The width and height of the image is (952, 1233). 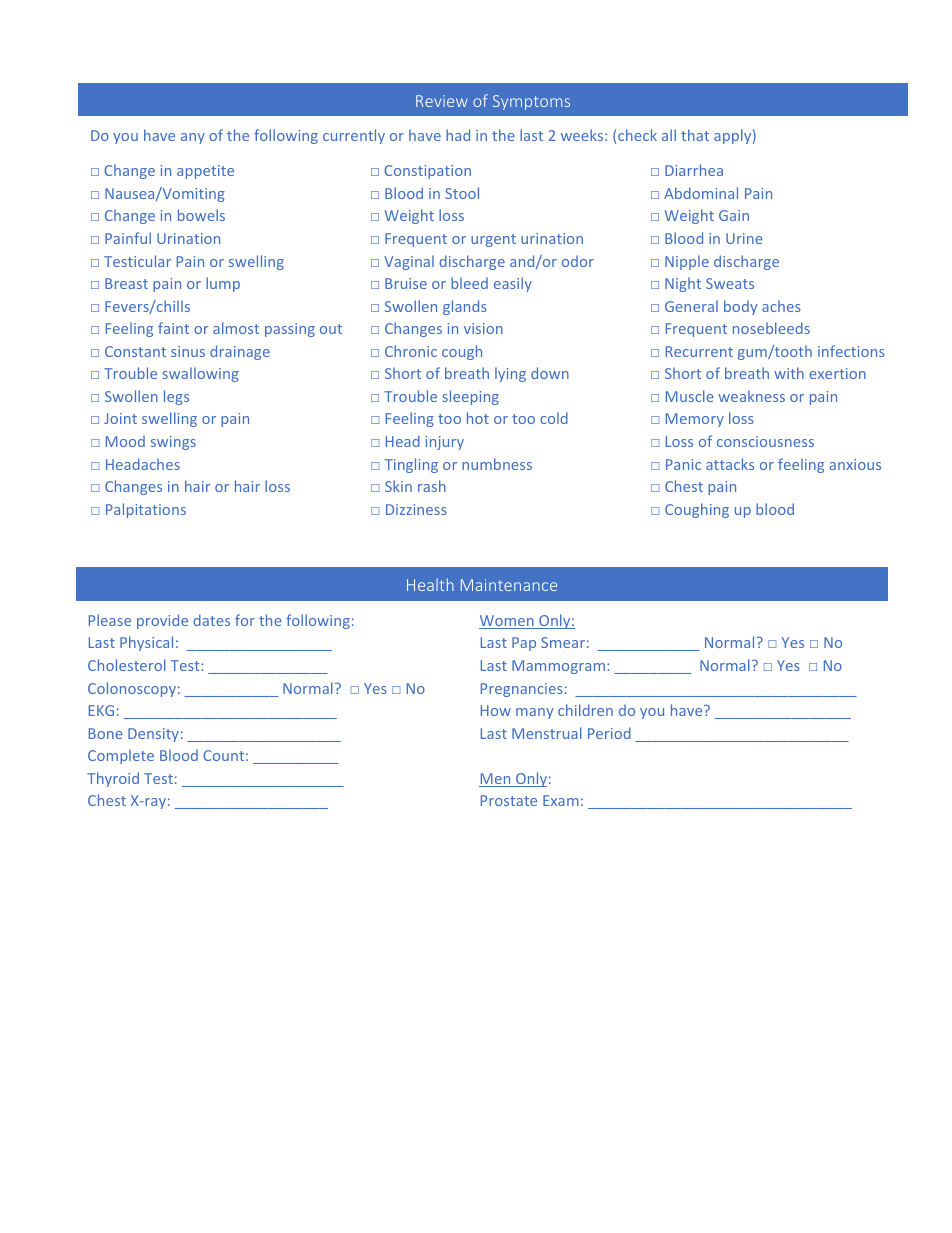 What do you see at coordinates (695, 135) in the image?
I see `that` at bounding box center [695, 135].
